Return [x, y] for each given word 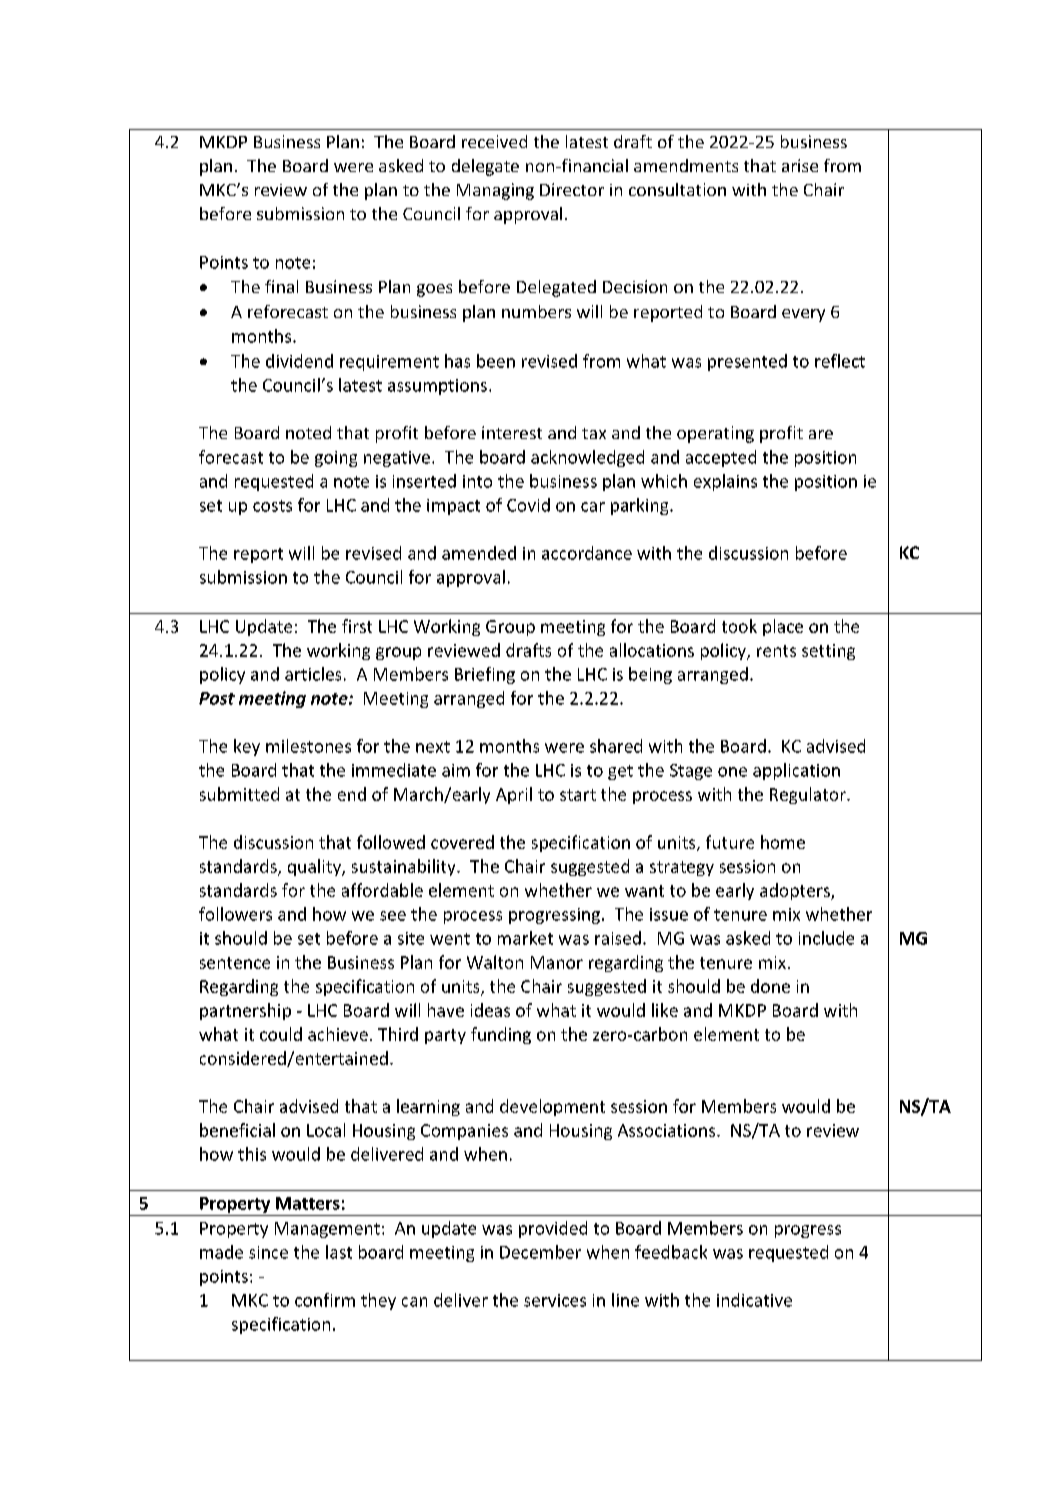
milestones [308, 746]
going [336, 459]
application [796, 771]
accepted [721, 458]
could [281, 1034]
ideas [490, 1010]
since [268, 1252]
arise [800, 165]
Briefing [485, 675]
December [540, 1252]
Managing [495, 191]
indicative [754, 1300]
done [770, 986]
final [281, 286]
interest [512, 432]
